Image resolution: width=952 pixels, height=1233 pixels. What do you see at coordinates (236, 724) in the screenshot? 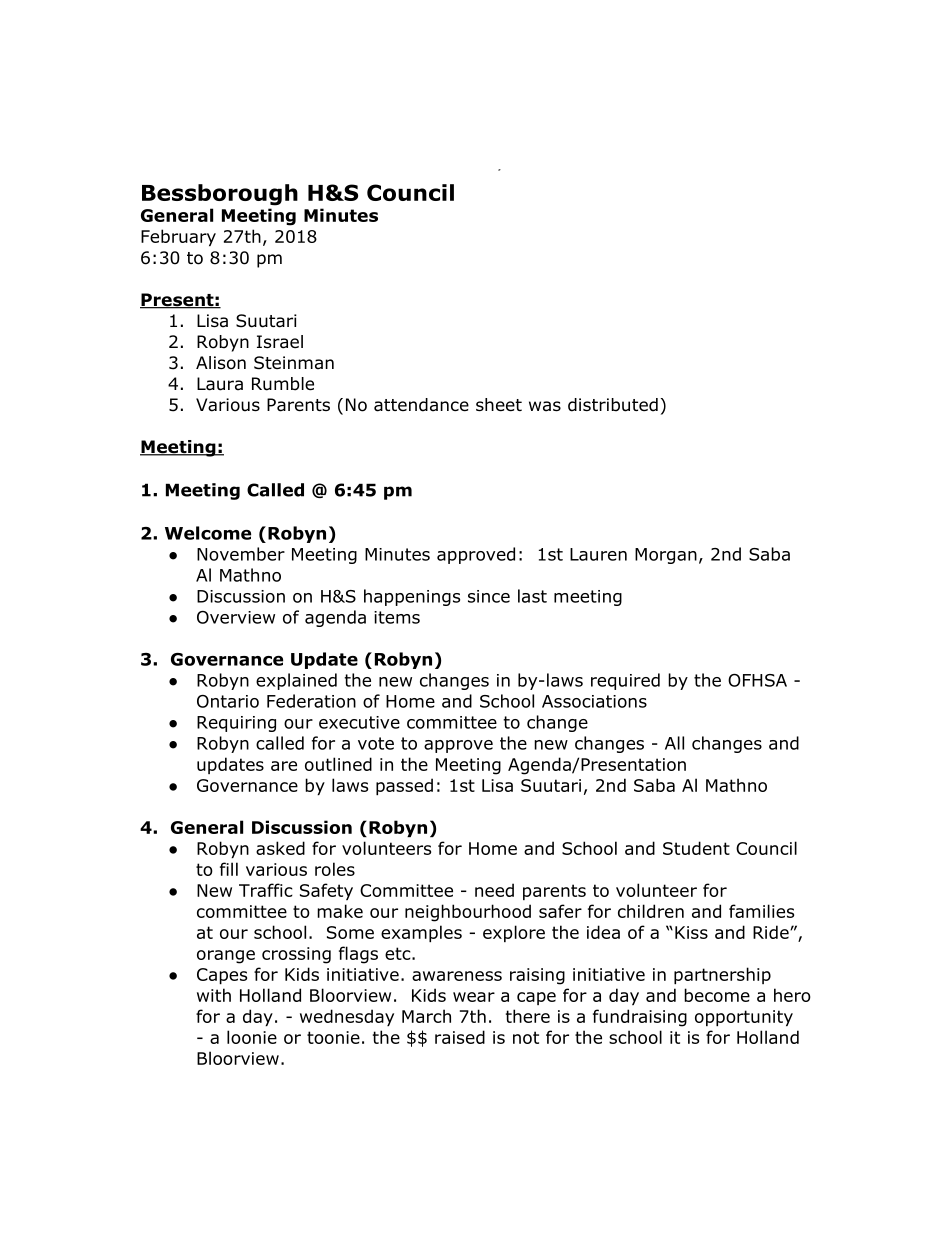
I see `Requiring` at bounding box center [236, 724].
